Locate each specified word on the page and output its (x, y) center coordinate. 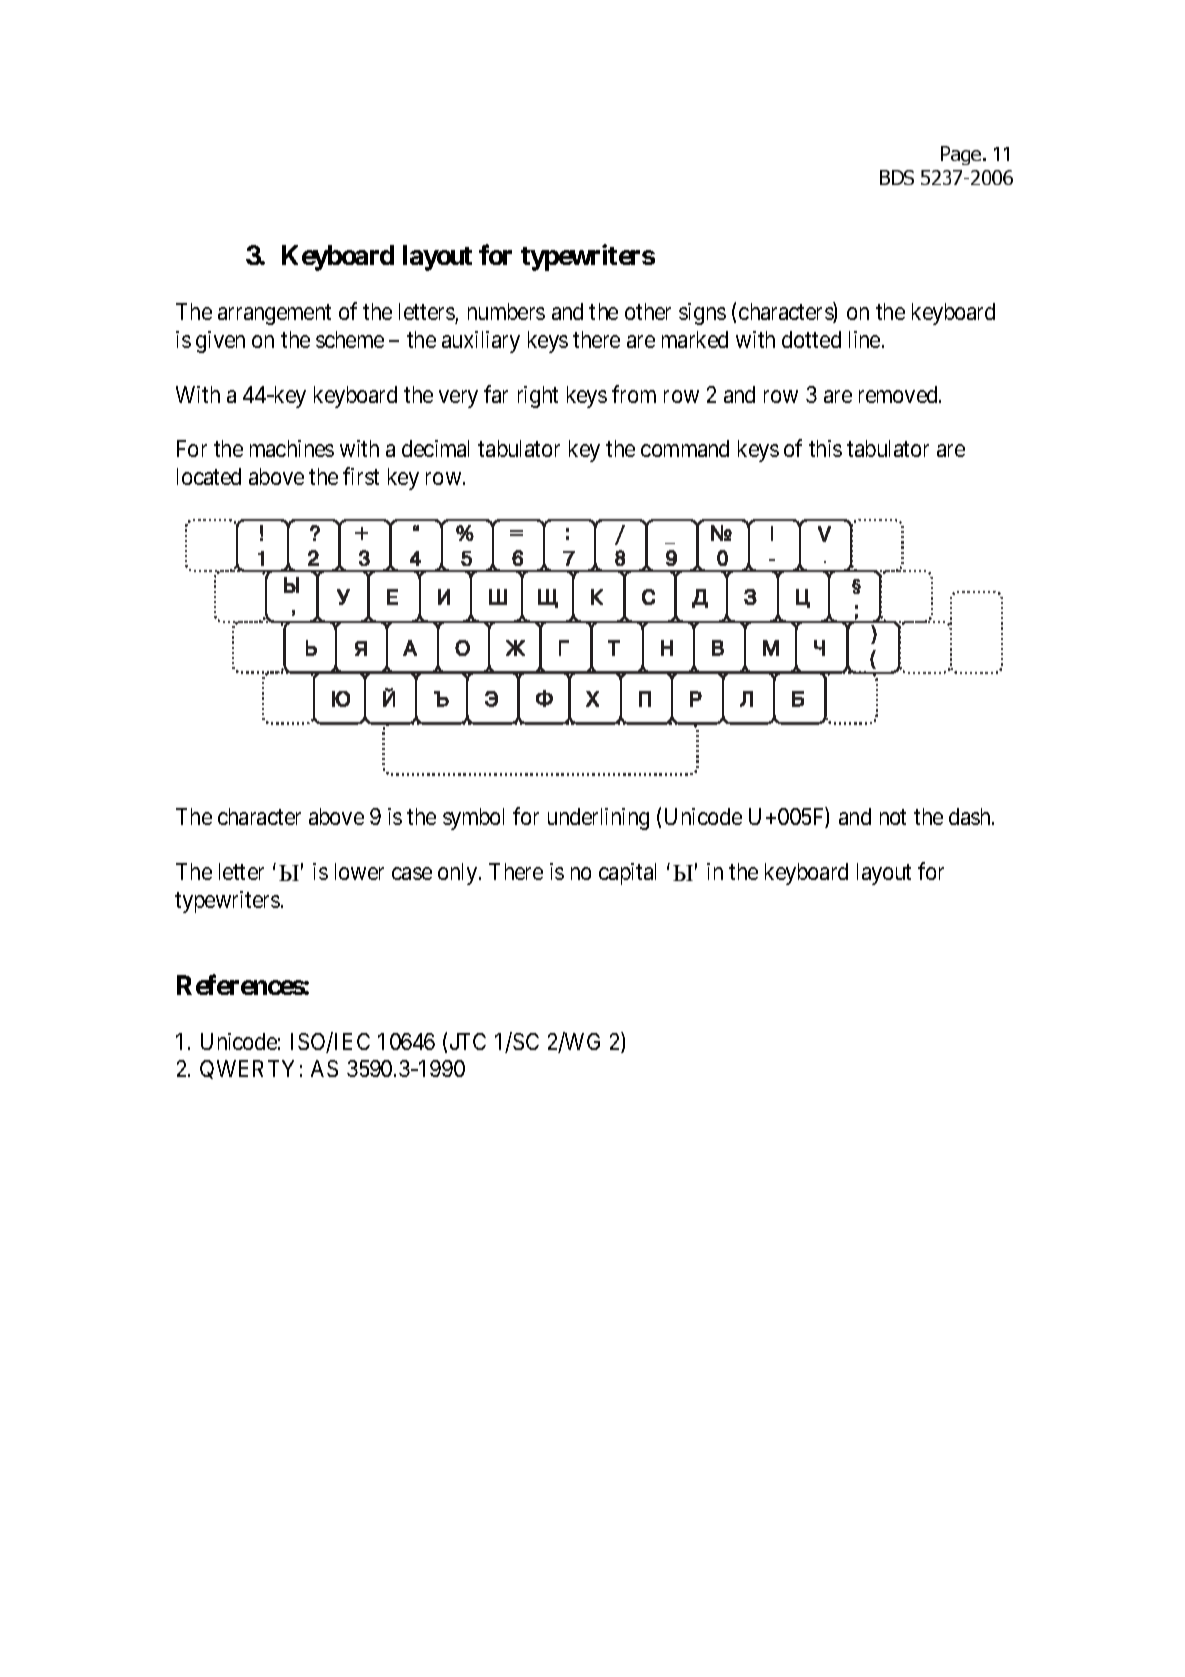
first (361, 476)
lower (359, 871)
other (648, 311)
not (893, 817)
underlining (598, 819)
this (825, 448)
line (864, 339)
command (685, 448)
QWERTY (247, 1069)
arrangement (274, 315)
